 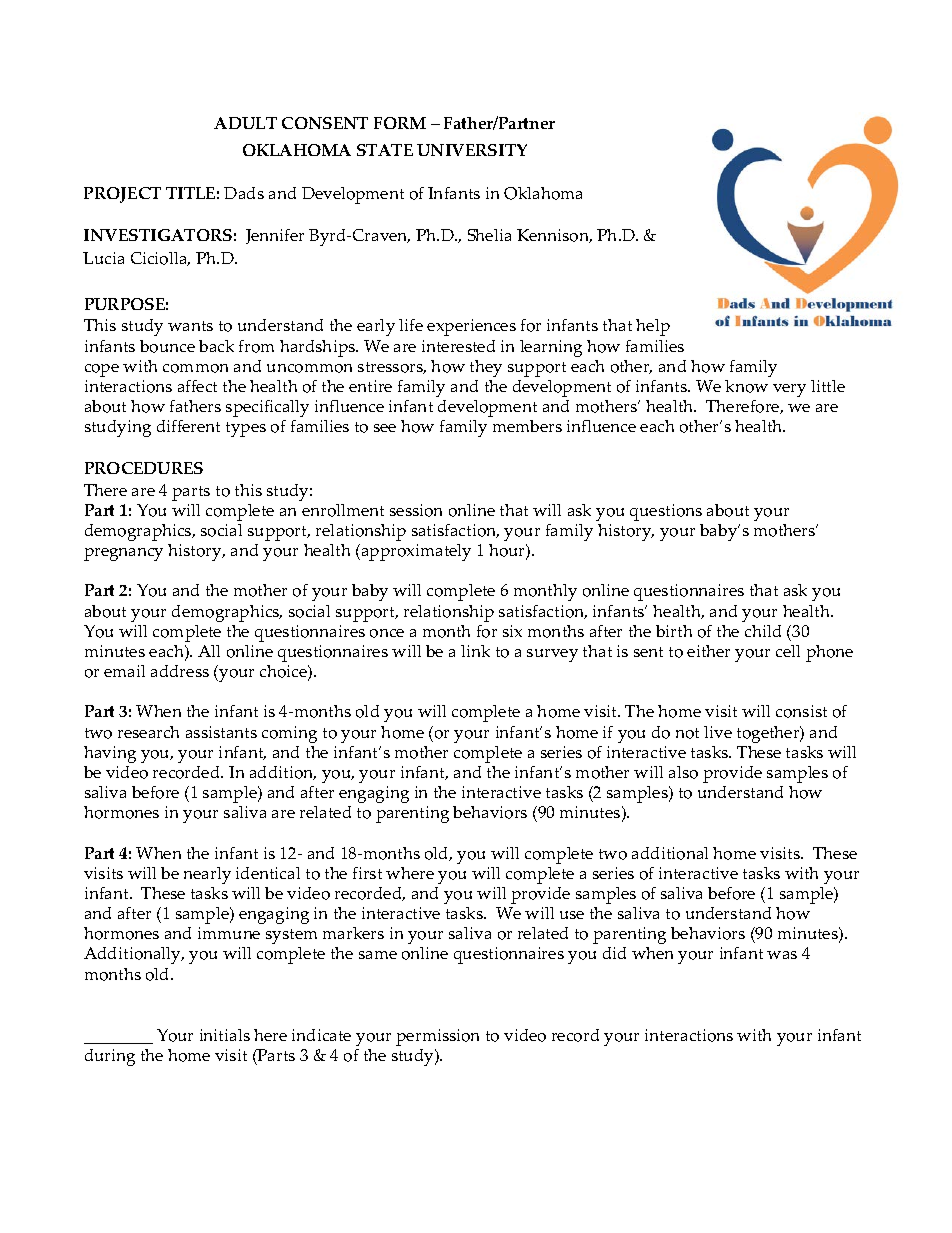 What do you see at coordinates (472, 150) in the document?
I see `UNIVERSITY` at bounding box center [472, 150].
